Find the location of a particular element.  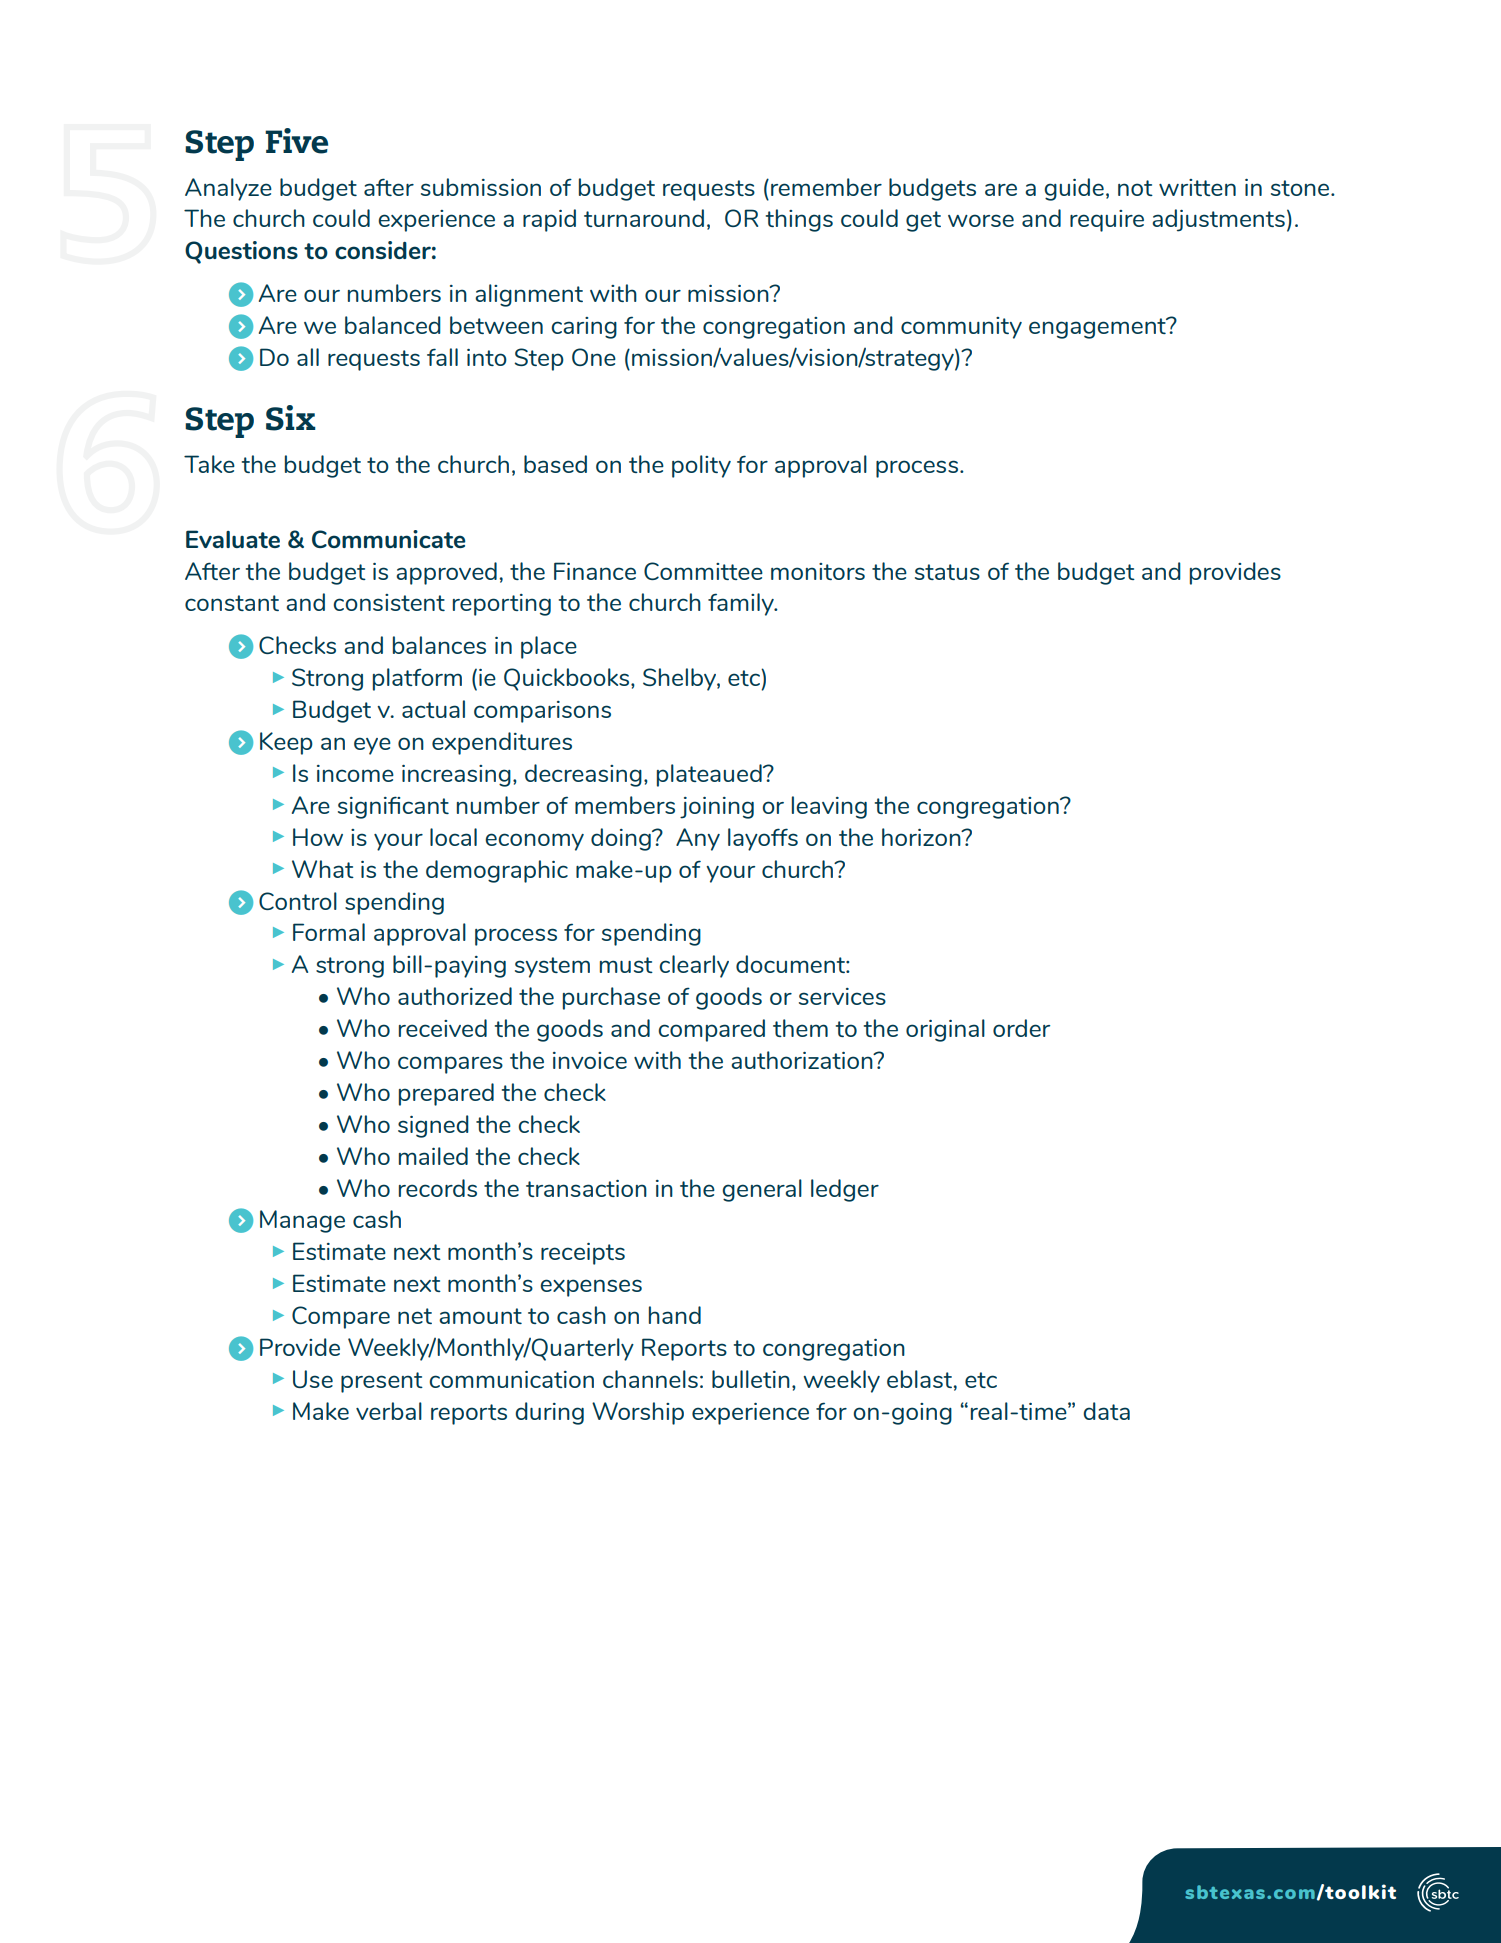

engagement is located at coordinates (1098, 328).
